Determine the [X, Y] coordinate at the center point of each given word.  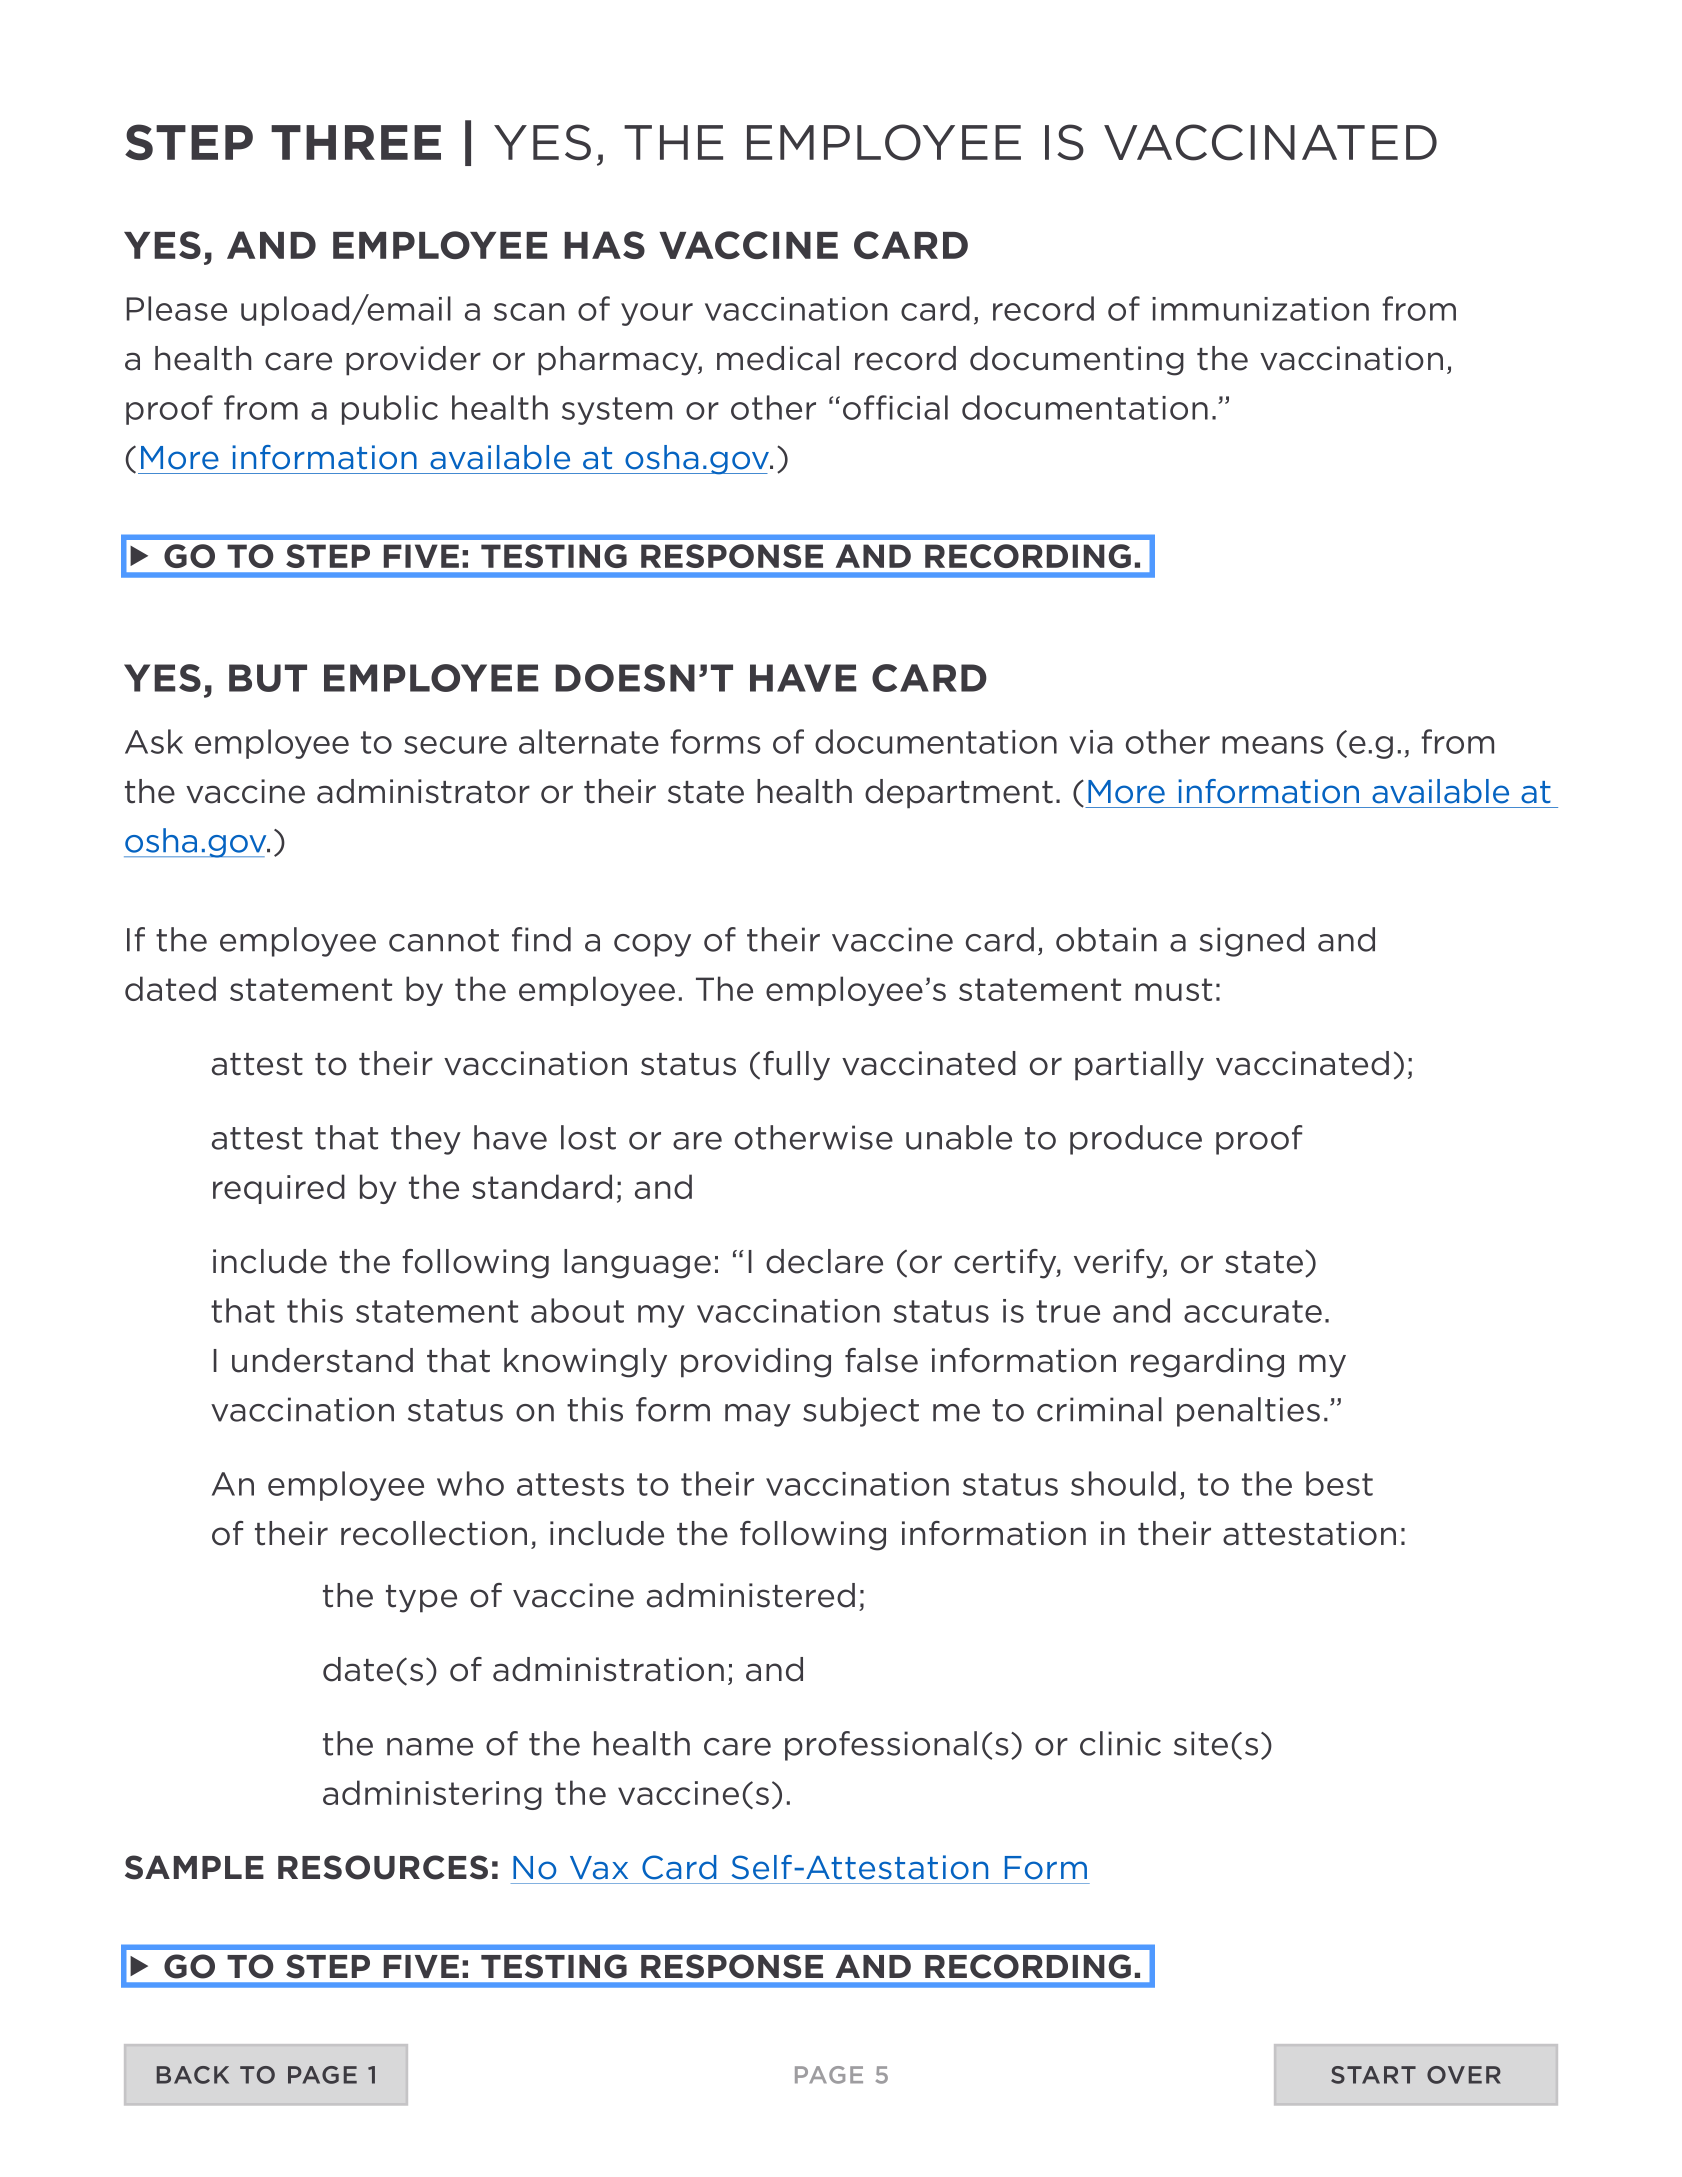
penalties [1248, 1412]
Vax [599, 1868]
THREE [356, 142]
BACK [193, 2075]
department [959, 794]
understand [322, 1360]
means [1273, 745]
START [1373, 2075]
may [758, 1415]
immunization [1260, 309]
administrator [423, 791]
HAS [604, 245]
